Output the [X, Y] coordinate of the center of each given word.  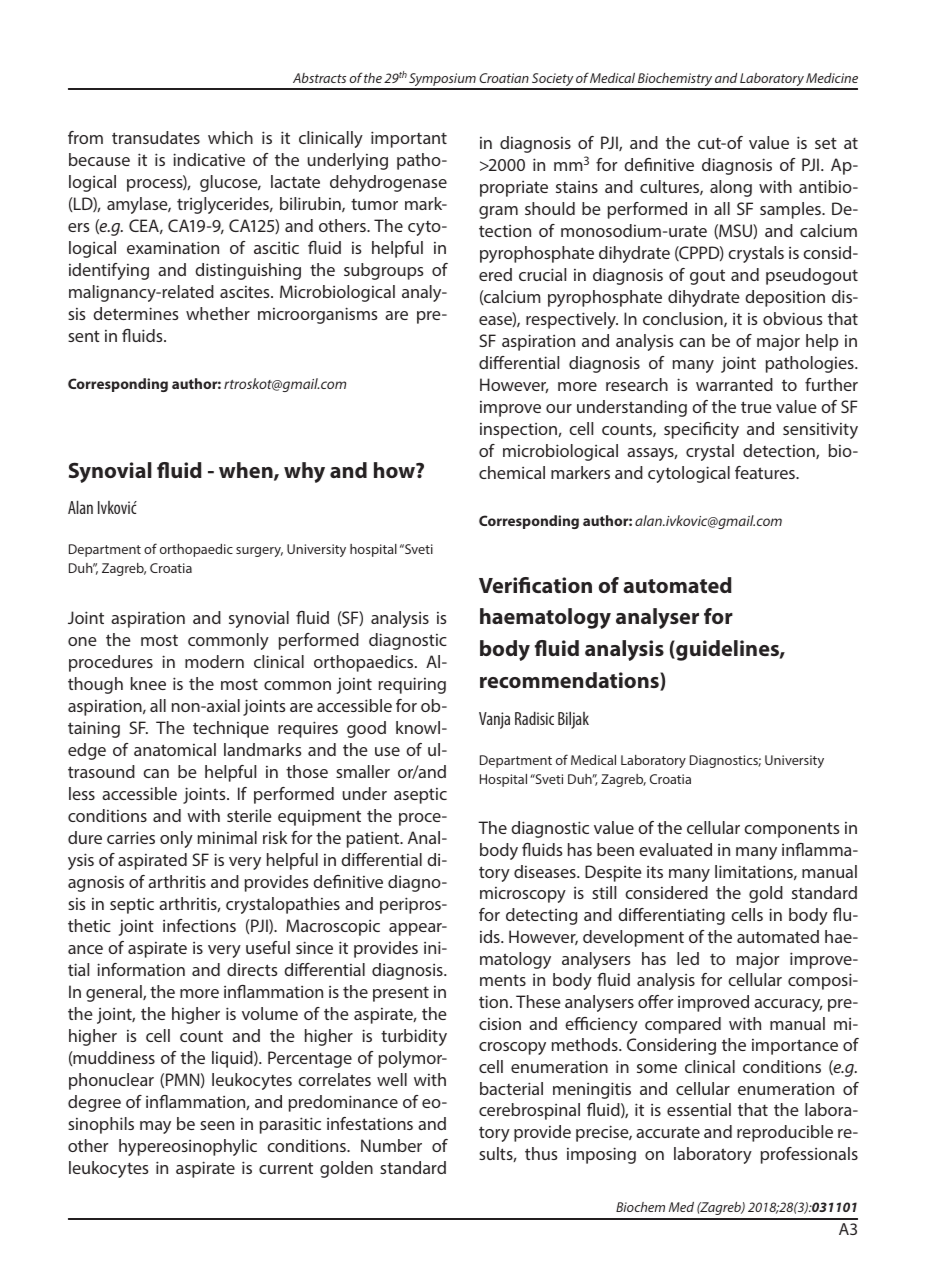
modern [214, 661]
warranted [734, 384]
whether [218, 313]
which [230, 137]
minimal [227, 837]
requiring [412, 685]
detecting [541, 916]
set [826, 143]
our [559, 408]
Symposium [442, 81]
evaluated [675, 849]
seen [217, 1125]
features [766, 472]
